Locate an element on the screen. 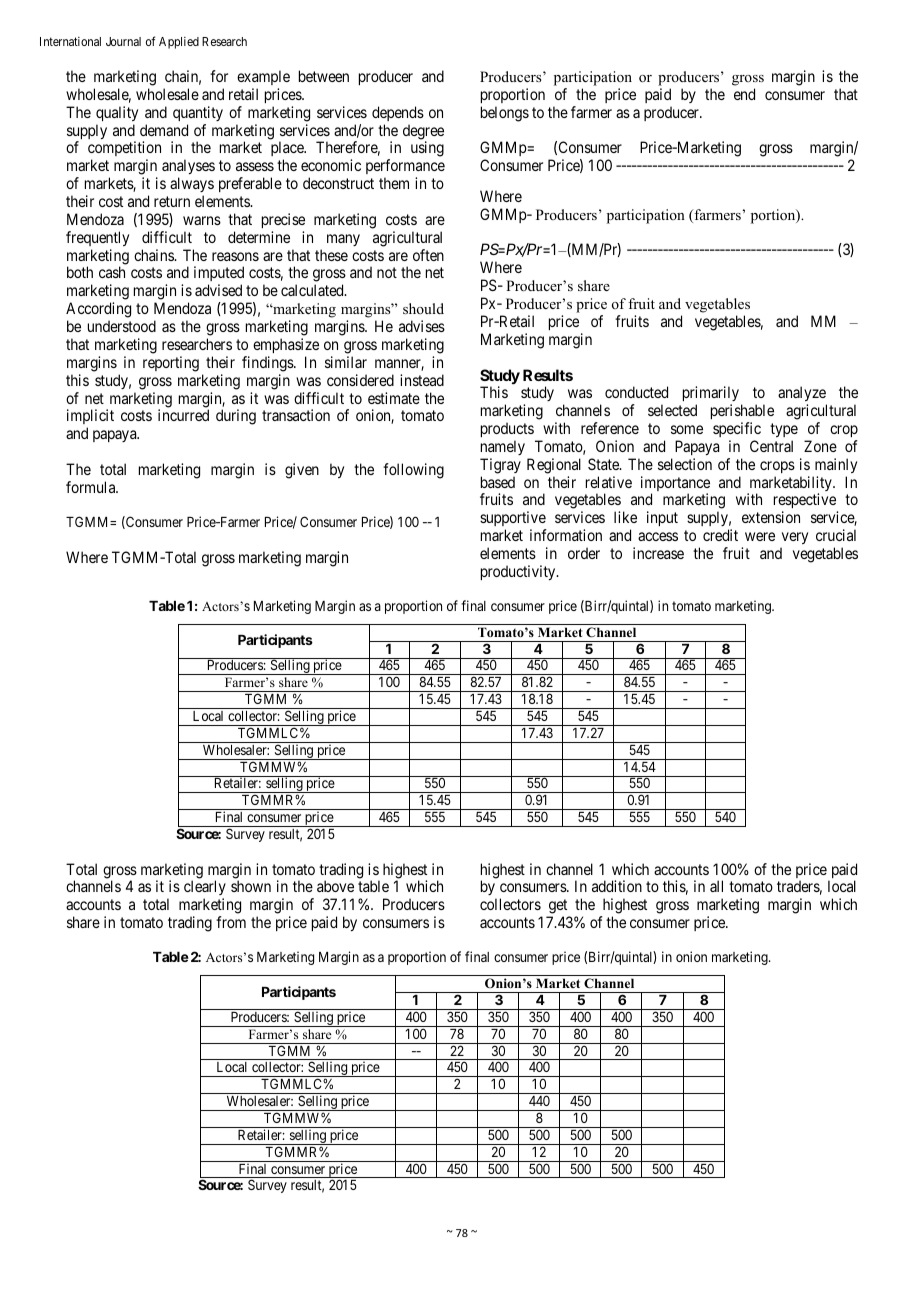 The height and width of the screenshot is (1308, 924). formula is located at coordinates (92, 487).
